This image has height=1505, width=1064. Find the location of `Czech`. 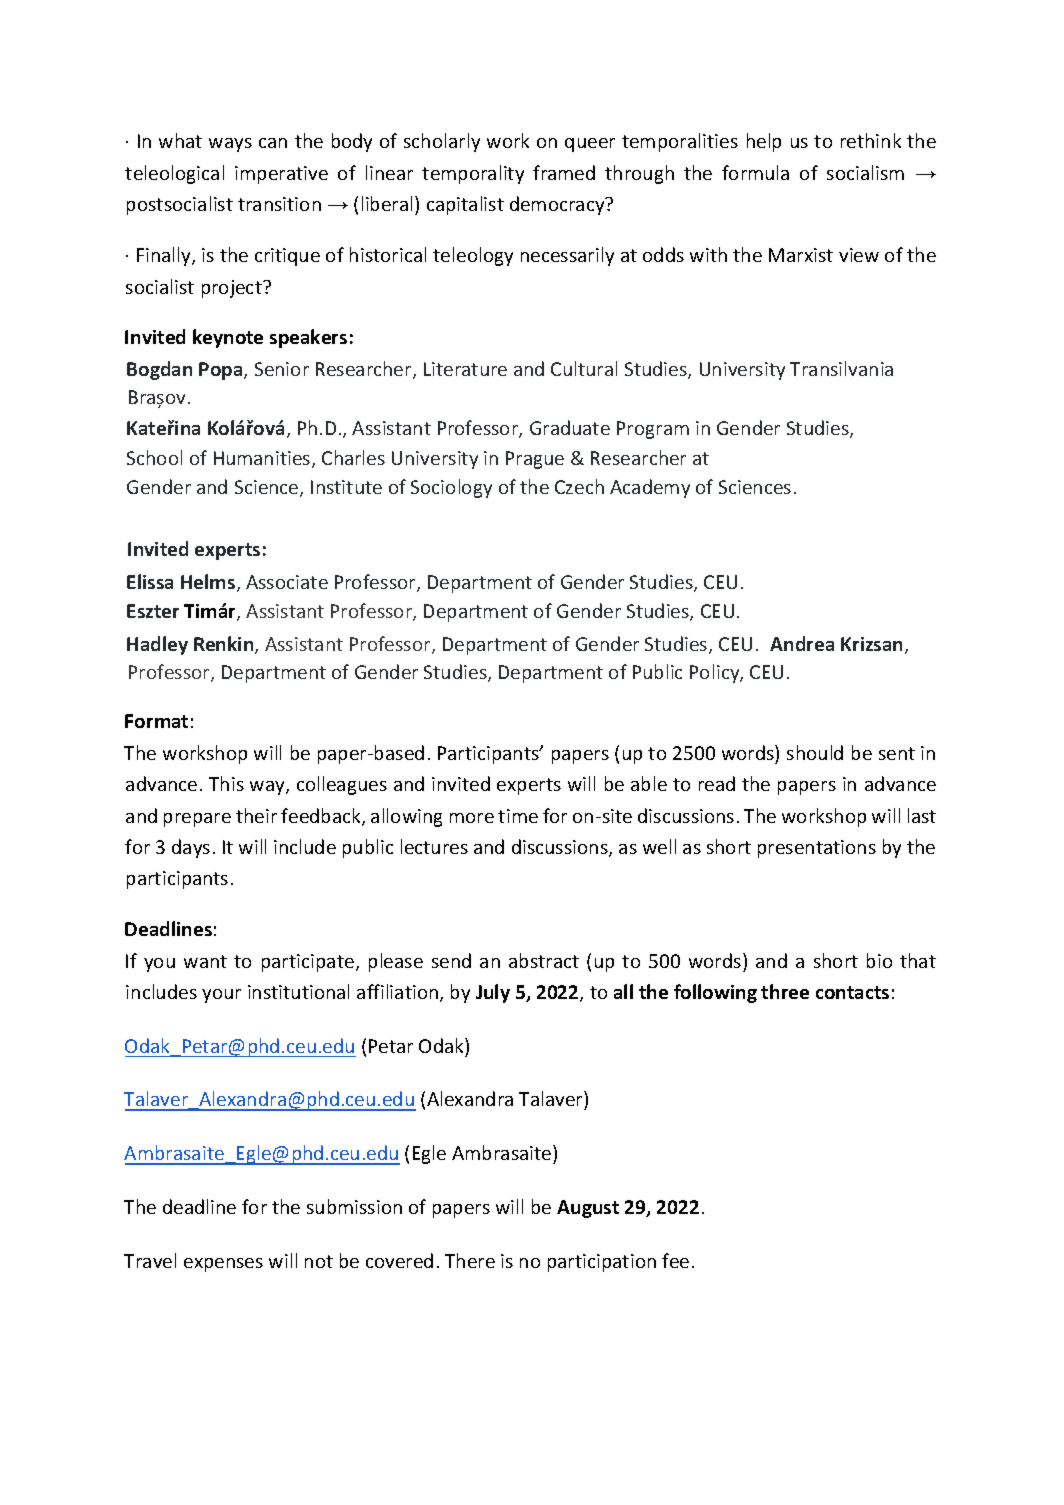

Czech is located at coordinates (579, 486).
